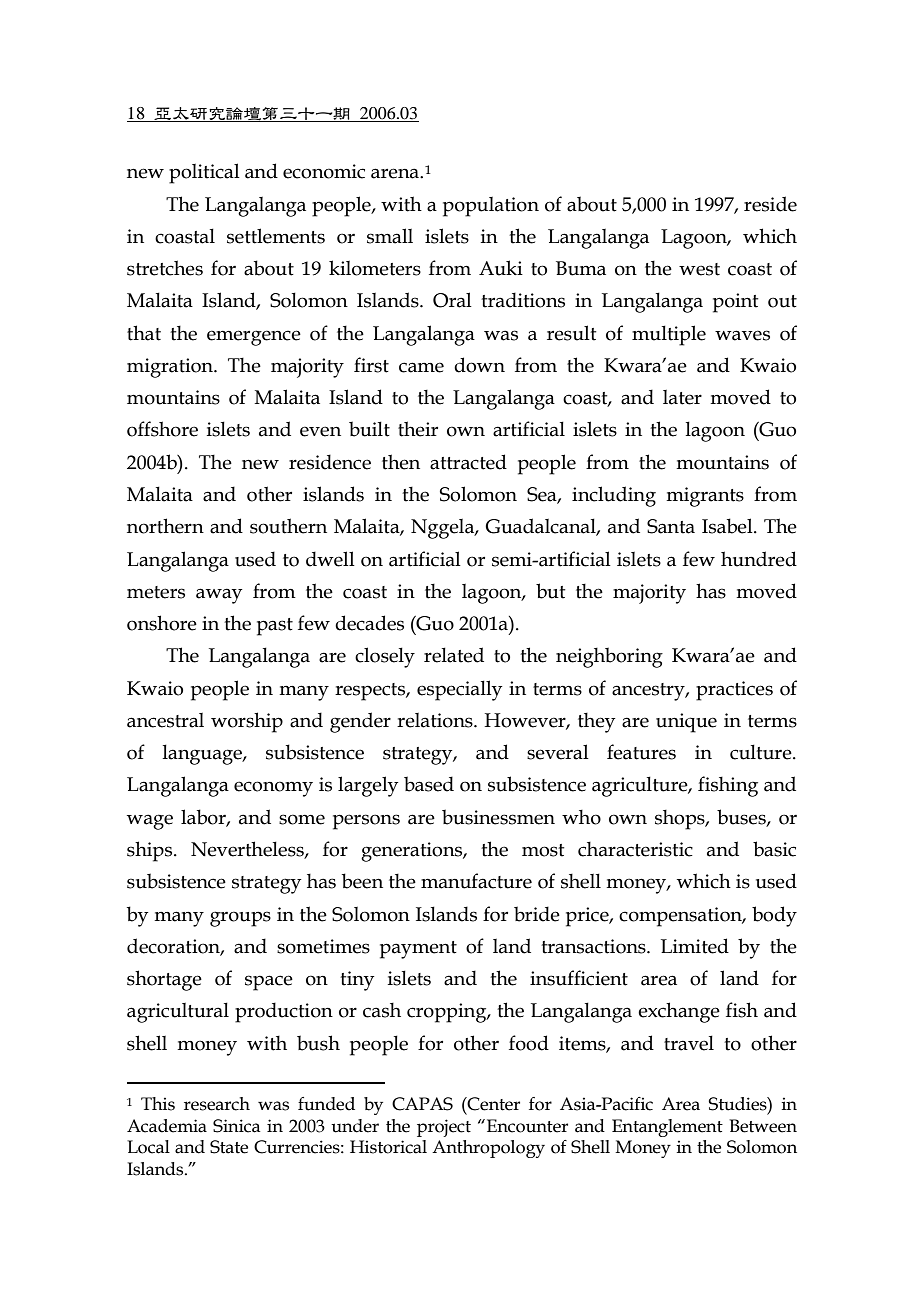 This page has height=1307, width=924. What do you see at coordinates (204, 173) in the page?
I see `political` at bounding box center [204, 173].
